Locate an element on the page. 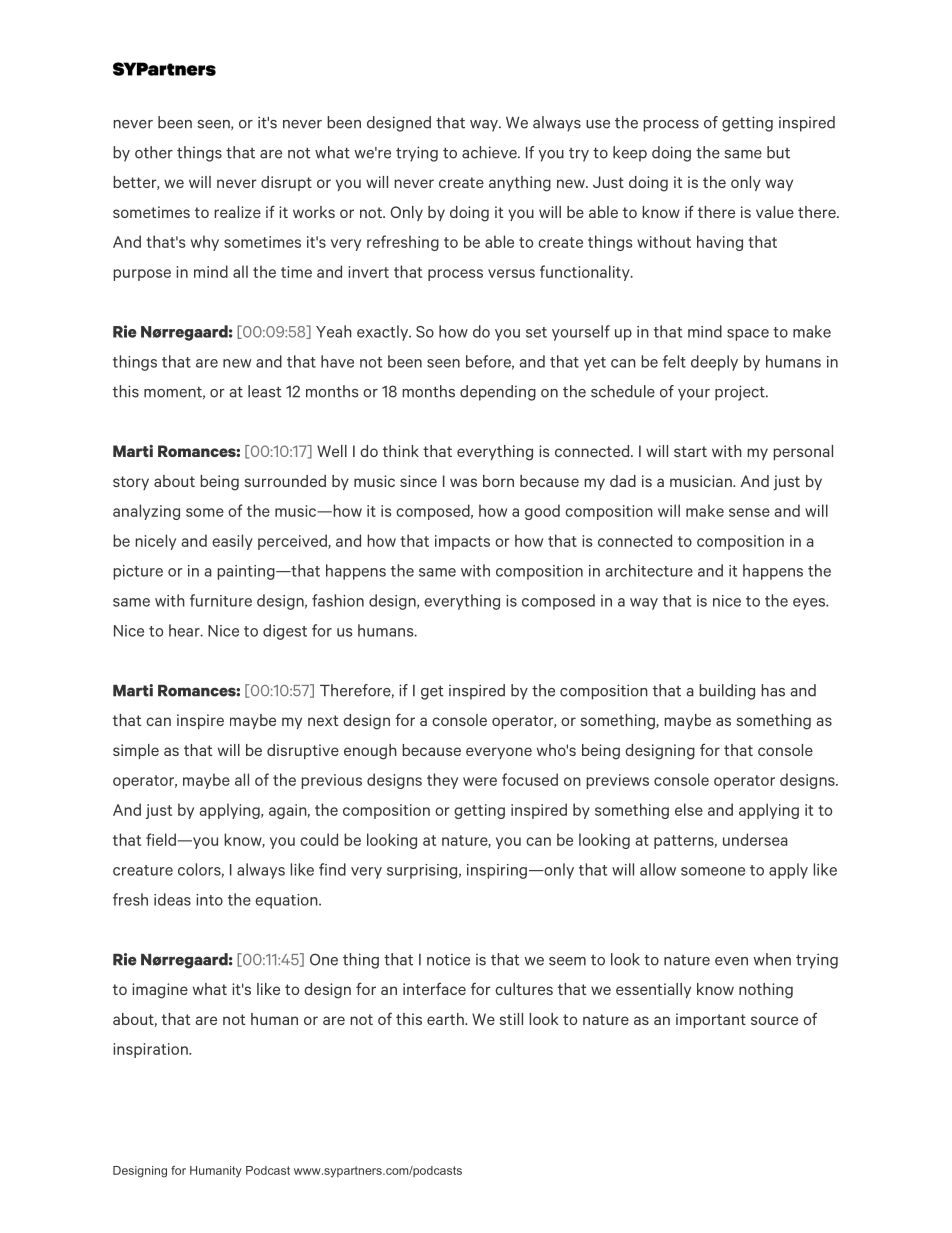 The height and width of the document is (1233, 952). but is located at coordinates (778, 152).
